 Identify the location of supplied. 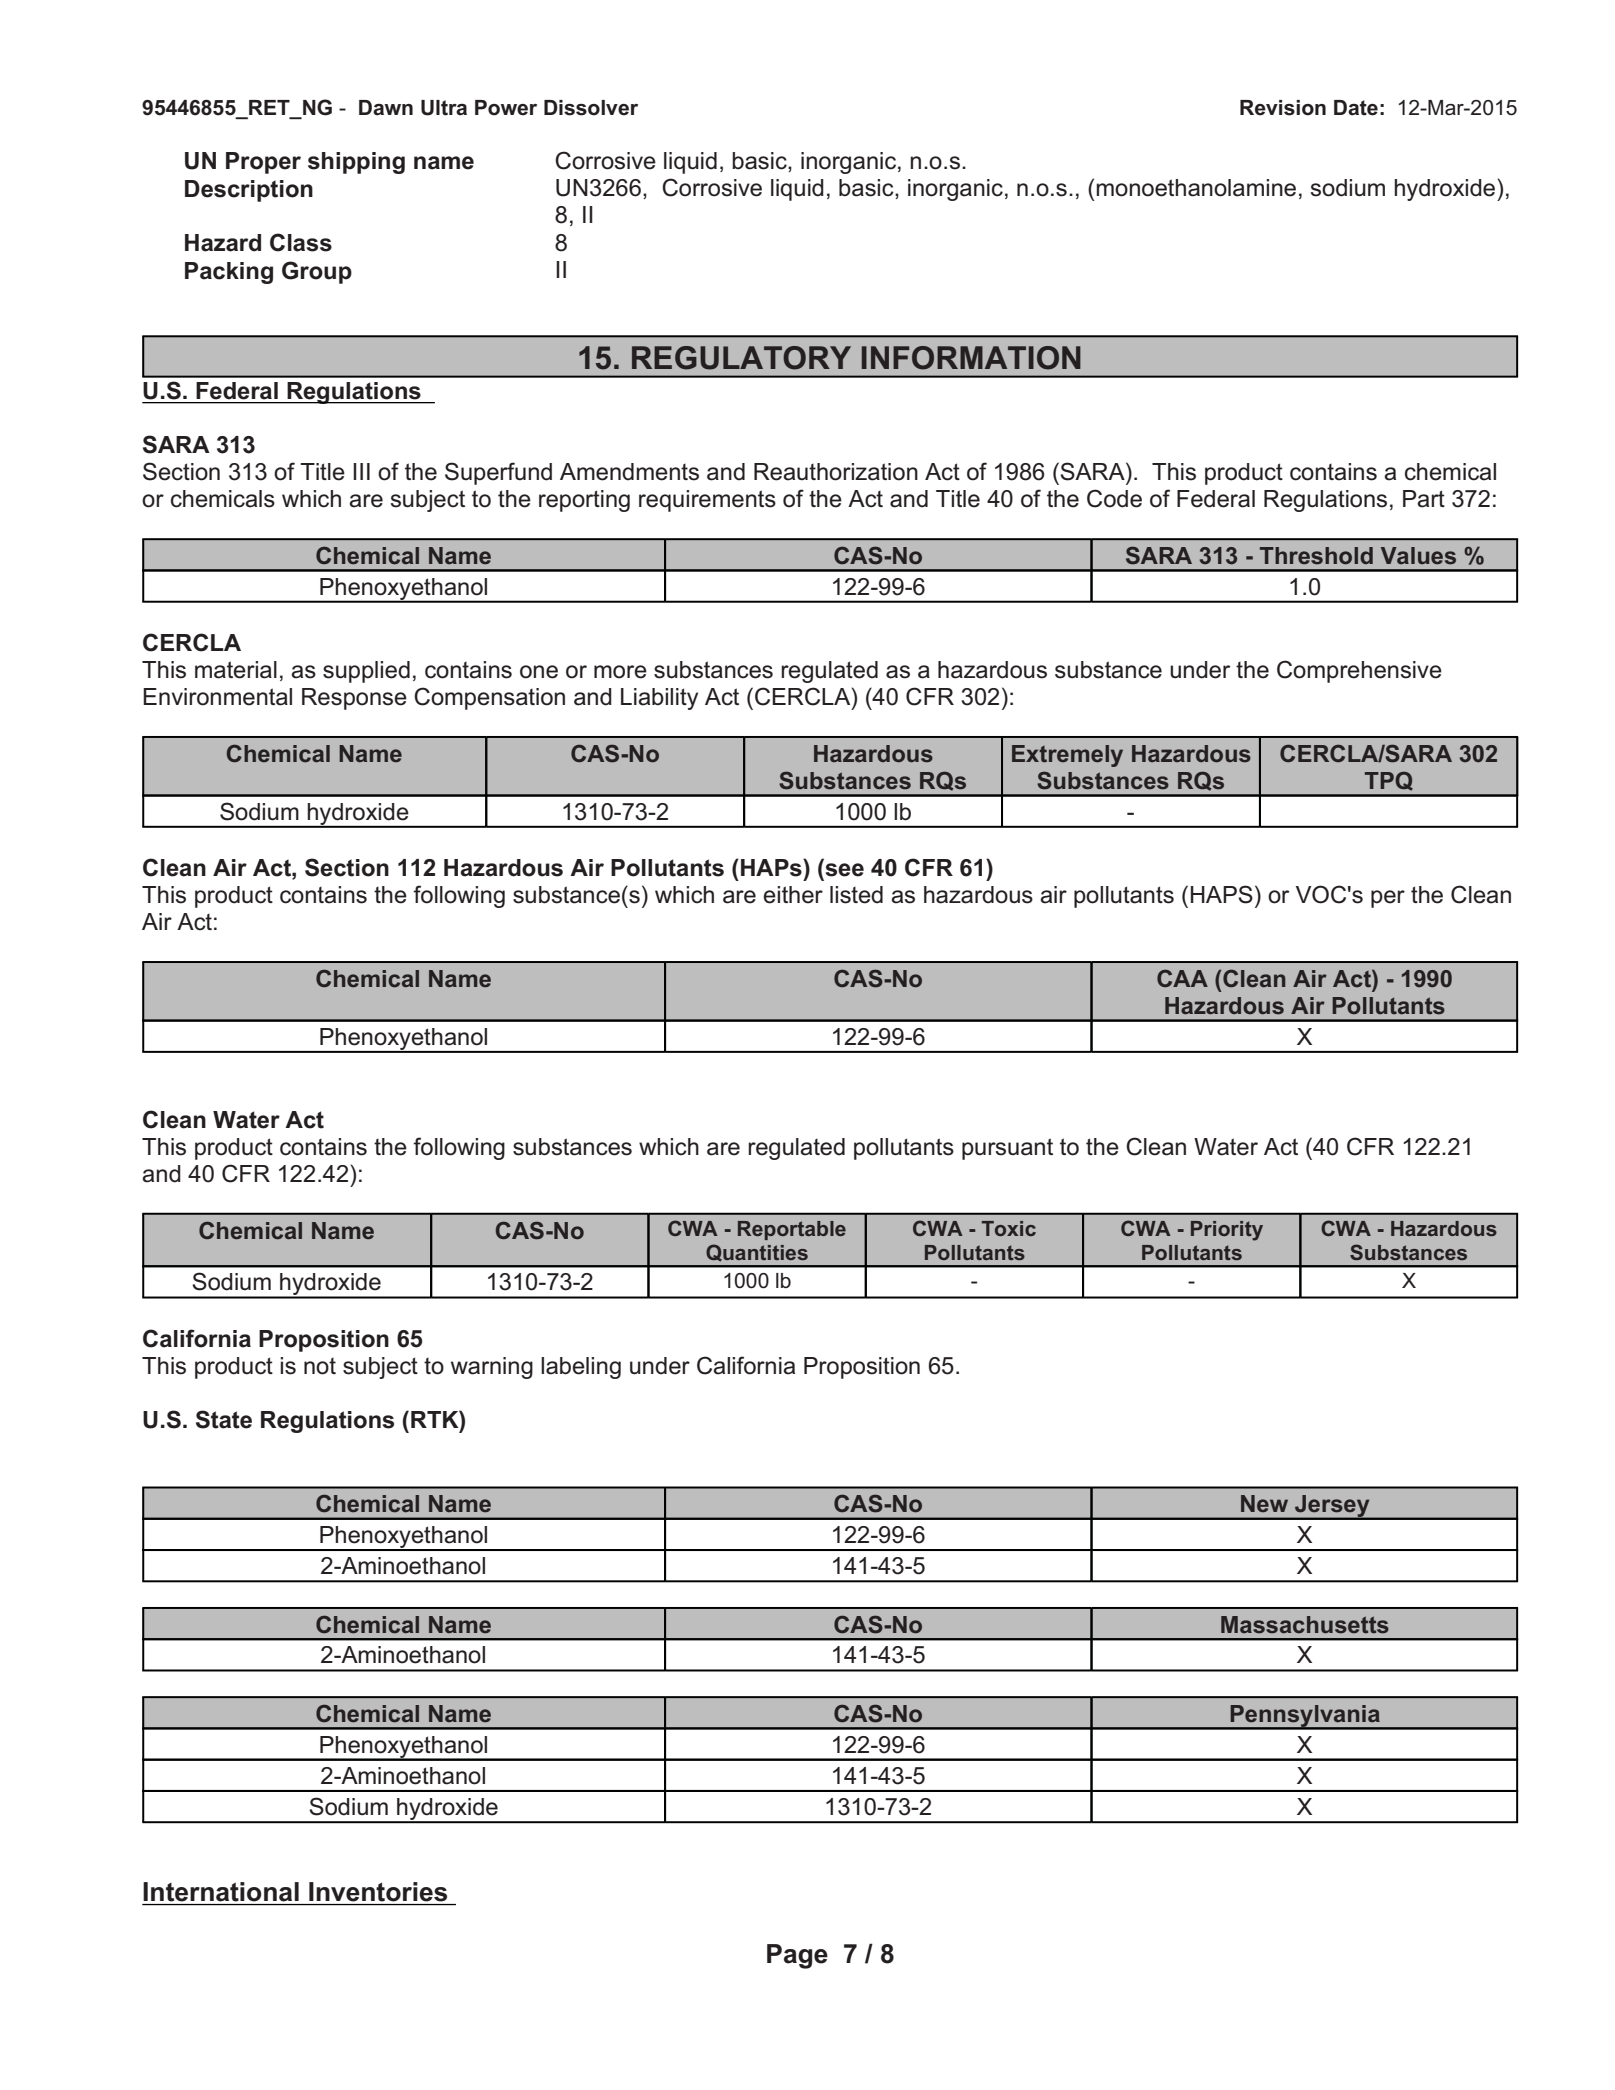
(366, 672).
